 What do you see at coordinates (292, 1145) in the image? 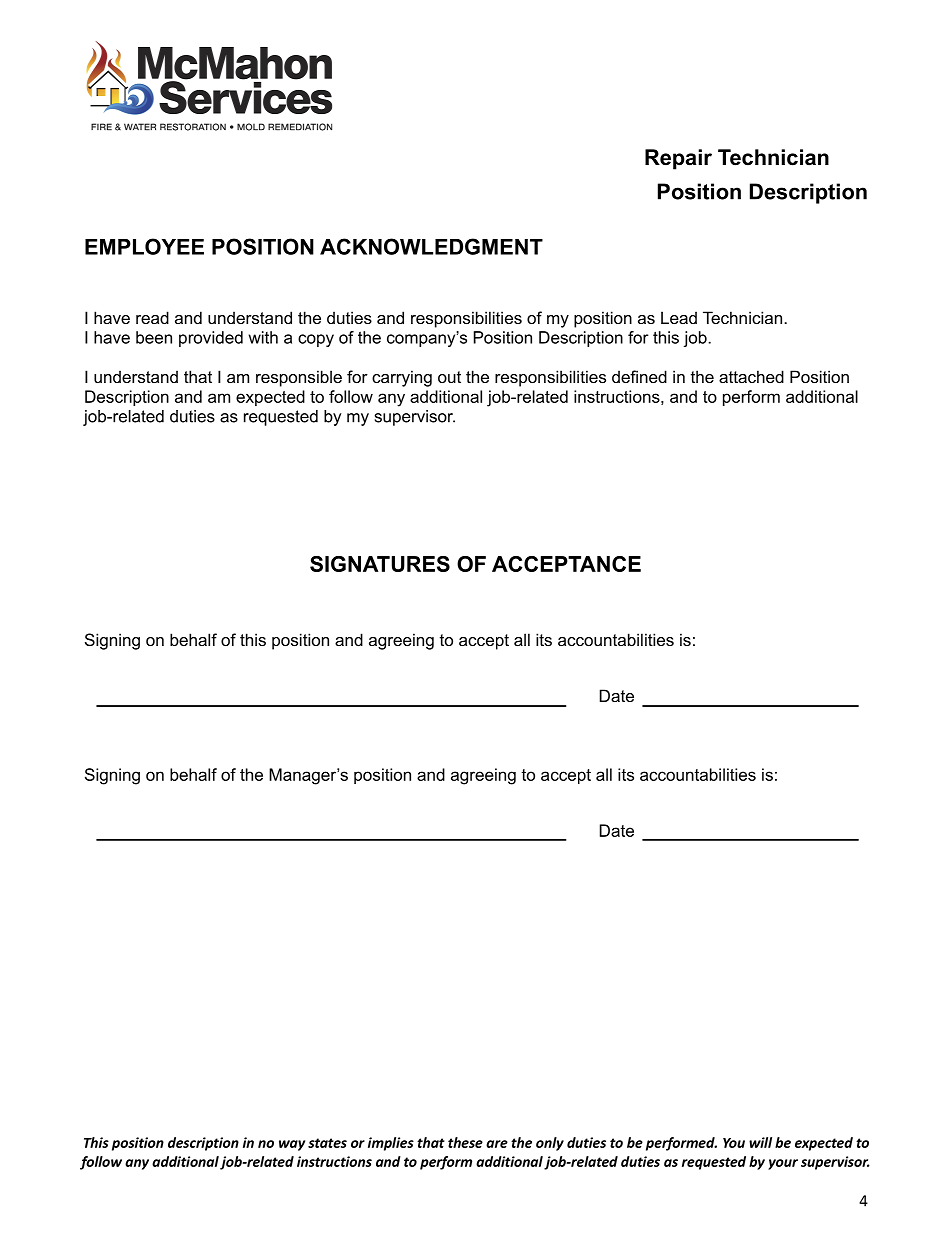
I see `way` at bounding box center [292, 1145].
